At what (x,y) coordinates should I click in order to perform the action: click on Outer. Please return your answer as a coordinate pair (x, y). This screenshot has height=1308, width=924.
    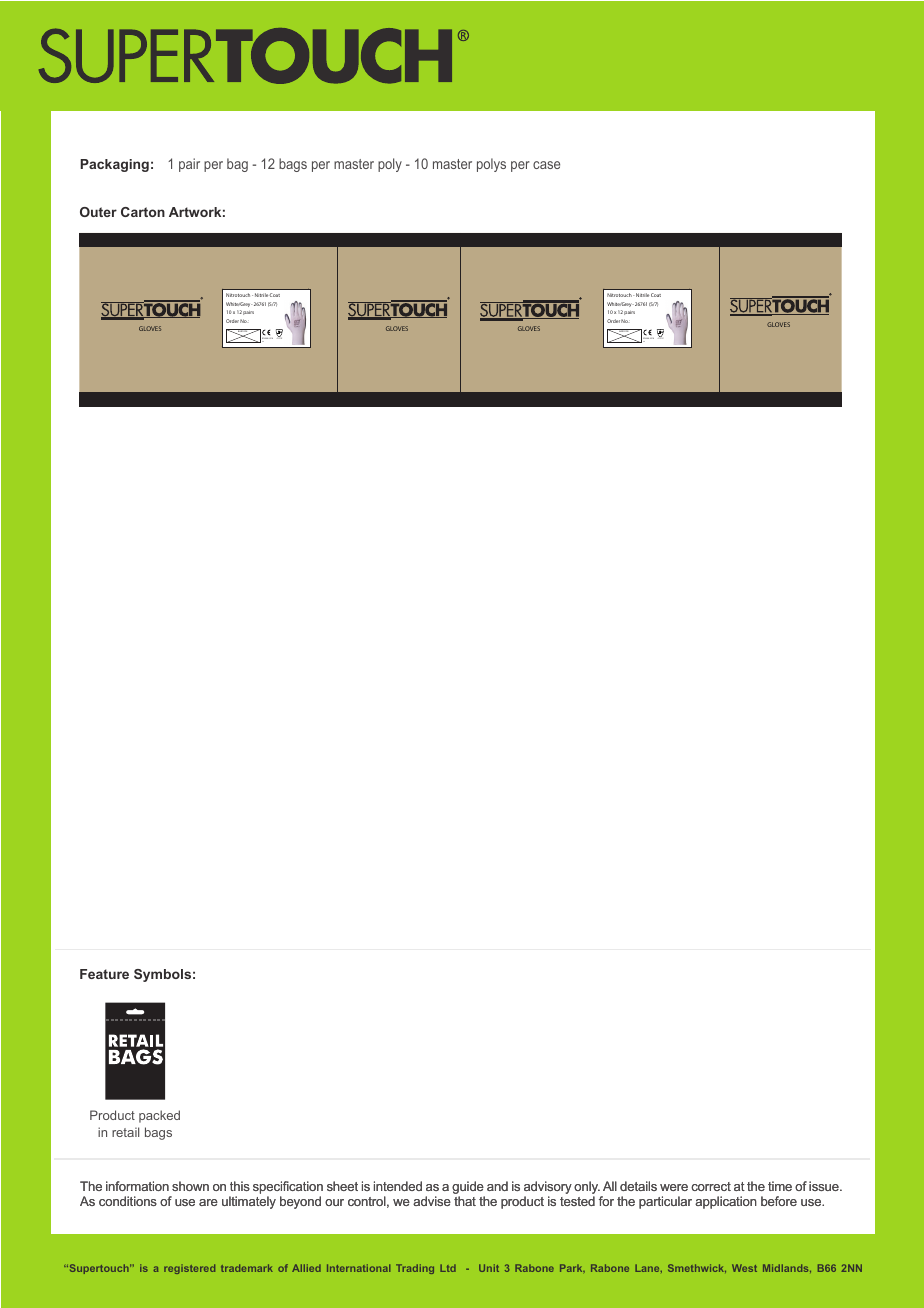
    Looking at the image, I should click on (98, 212).
